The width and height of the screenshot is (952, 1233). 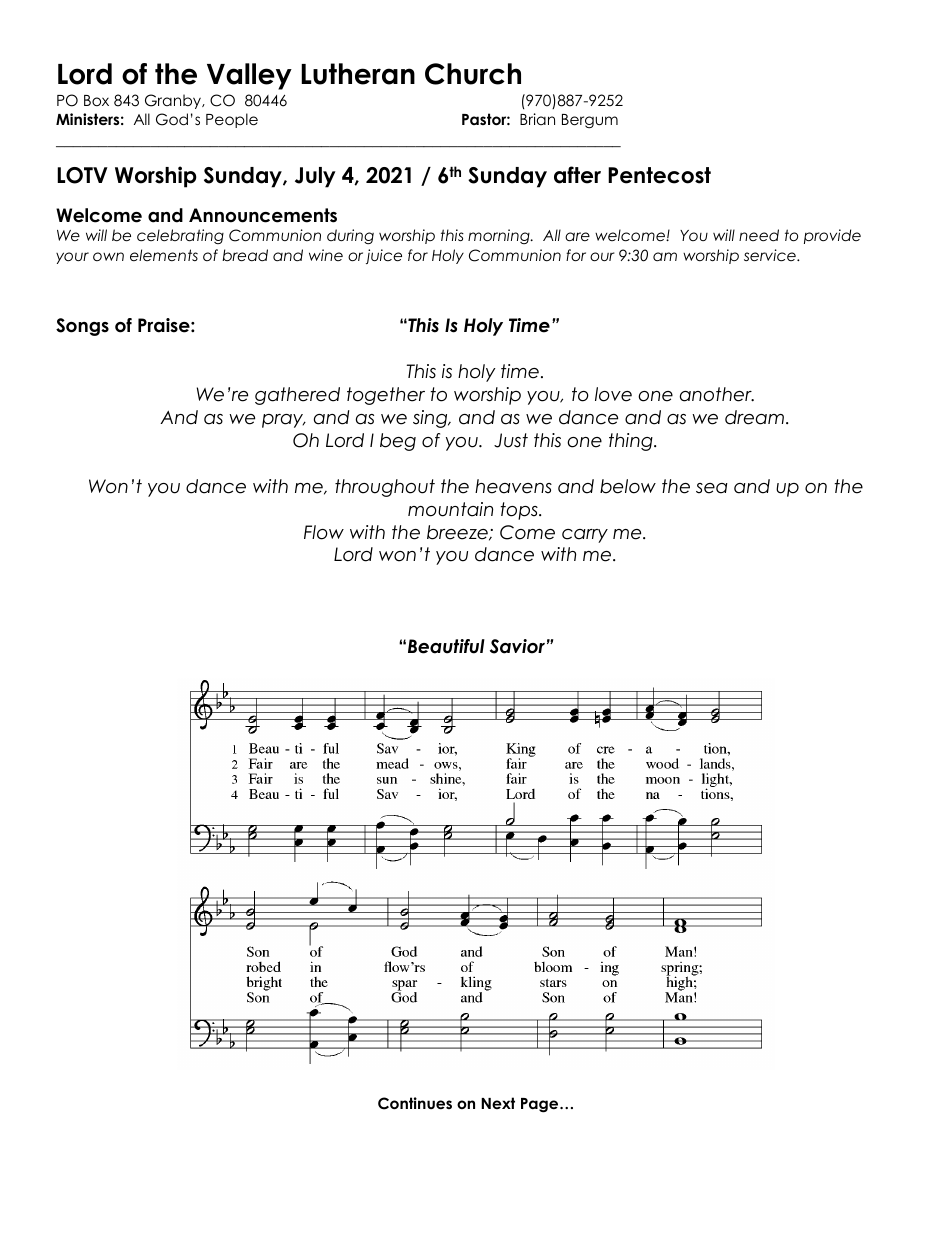 I want to click on Continues, so click(x=415, y=1103).
